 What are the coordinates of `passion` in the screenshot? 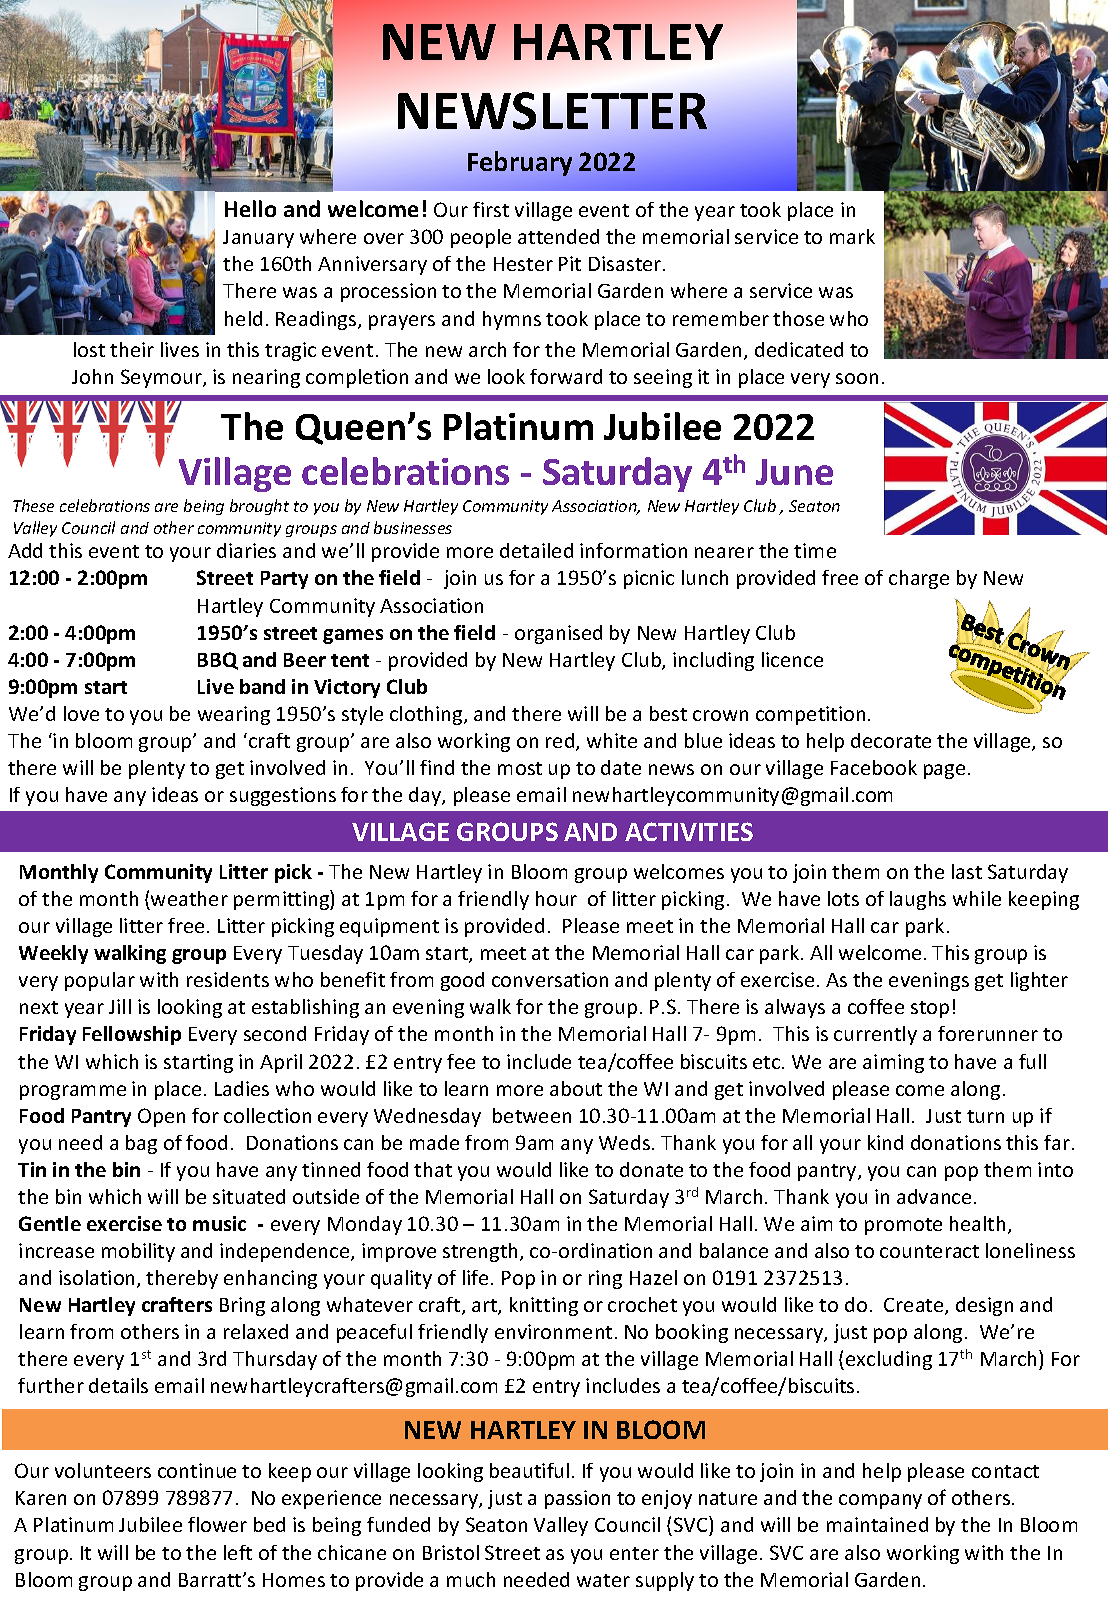 It's located at (577, 1499).
